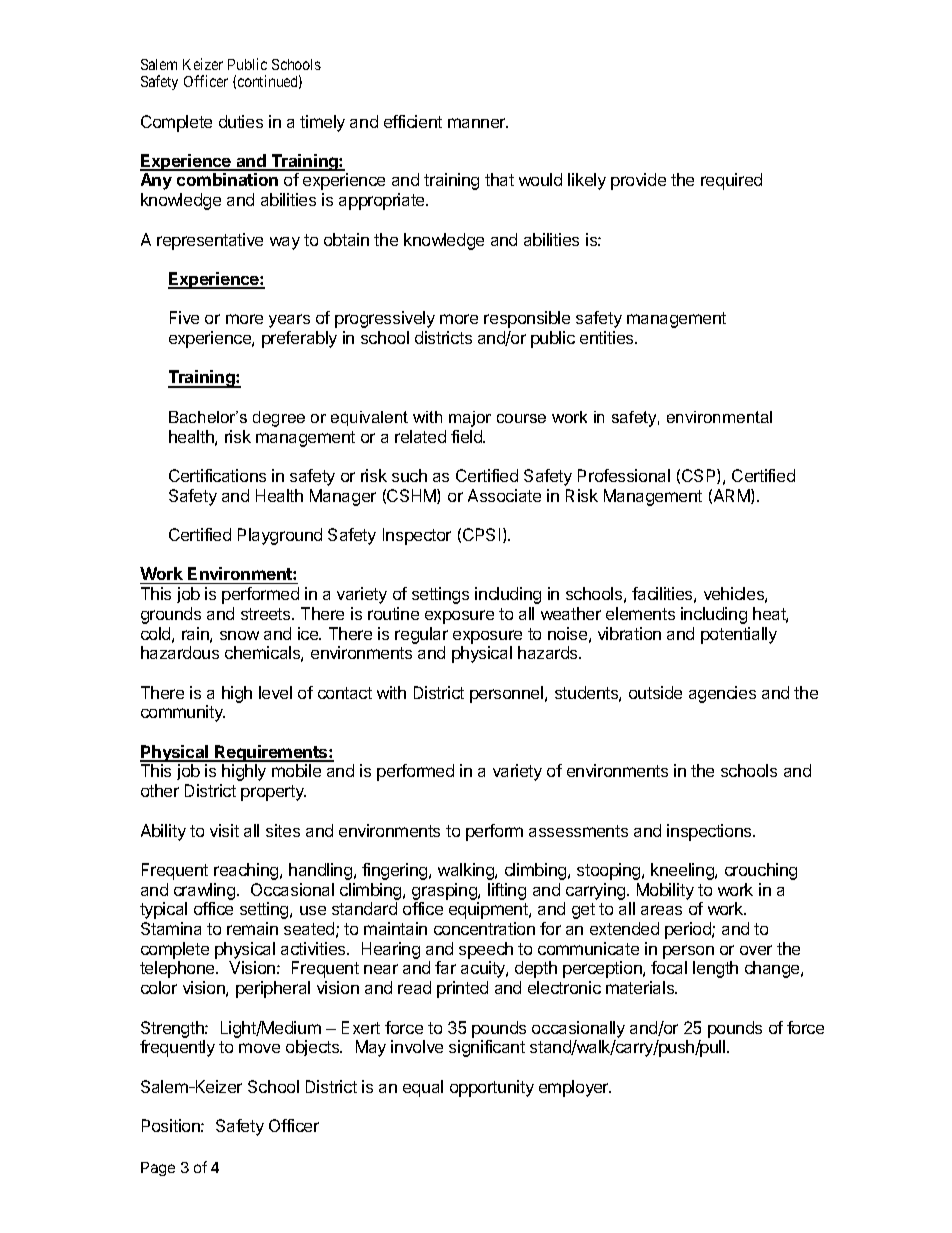  I want to click on employer, so click(575, 1088).
